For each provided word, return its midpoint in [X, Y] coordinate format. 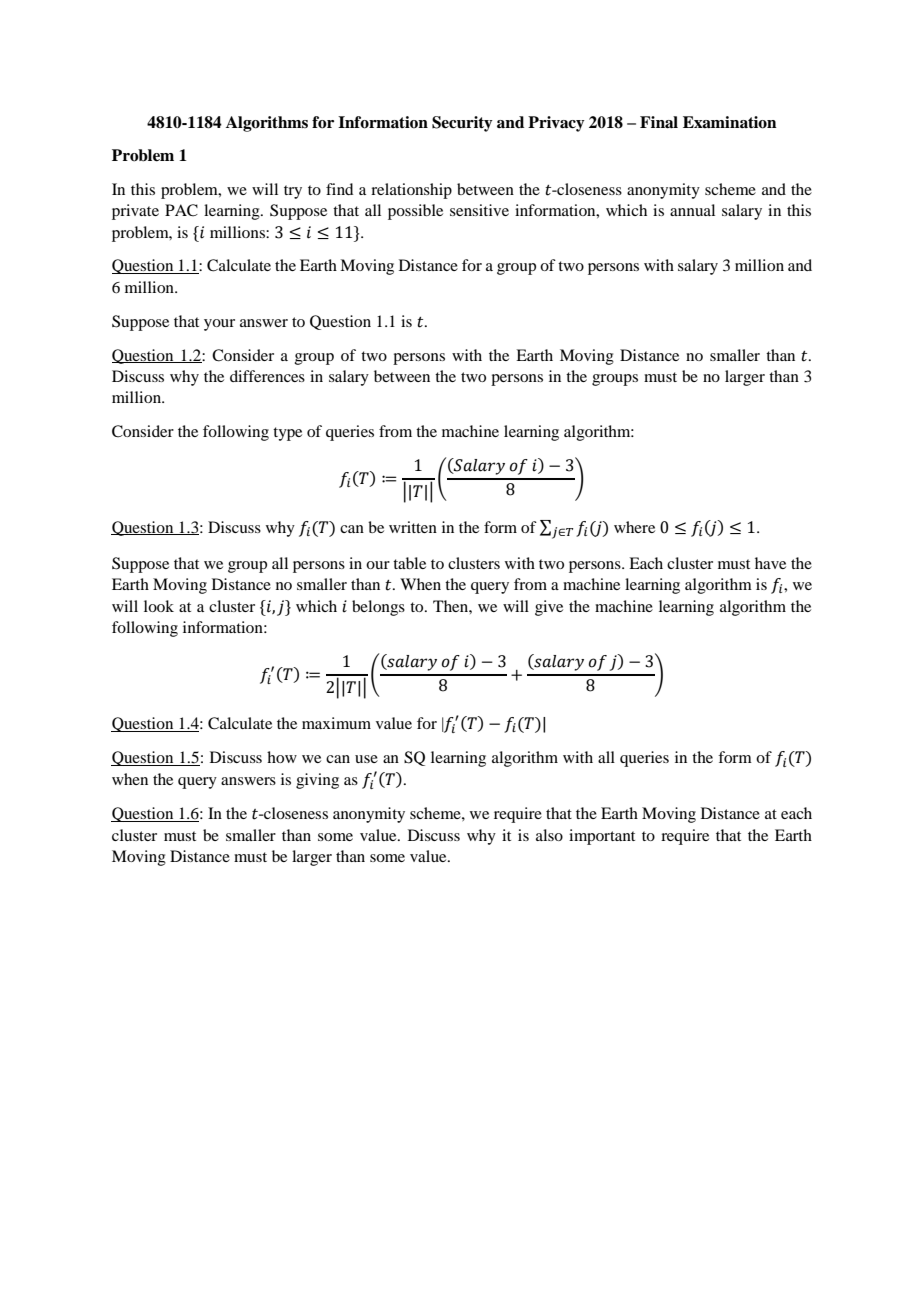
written [413, 527]
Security [462, 124]
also [549, 835]
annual [692, 210]
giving [317, 781]
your [219, 325]
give [549, 608]
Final [659, 122]
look [159, 606]
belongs [378, 608]
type [287, 434]
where [634, 527]
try [293, 192]
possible [415, 212]
